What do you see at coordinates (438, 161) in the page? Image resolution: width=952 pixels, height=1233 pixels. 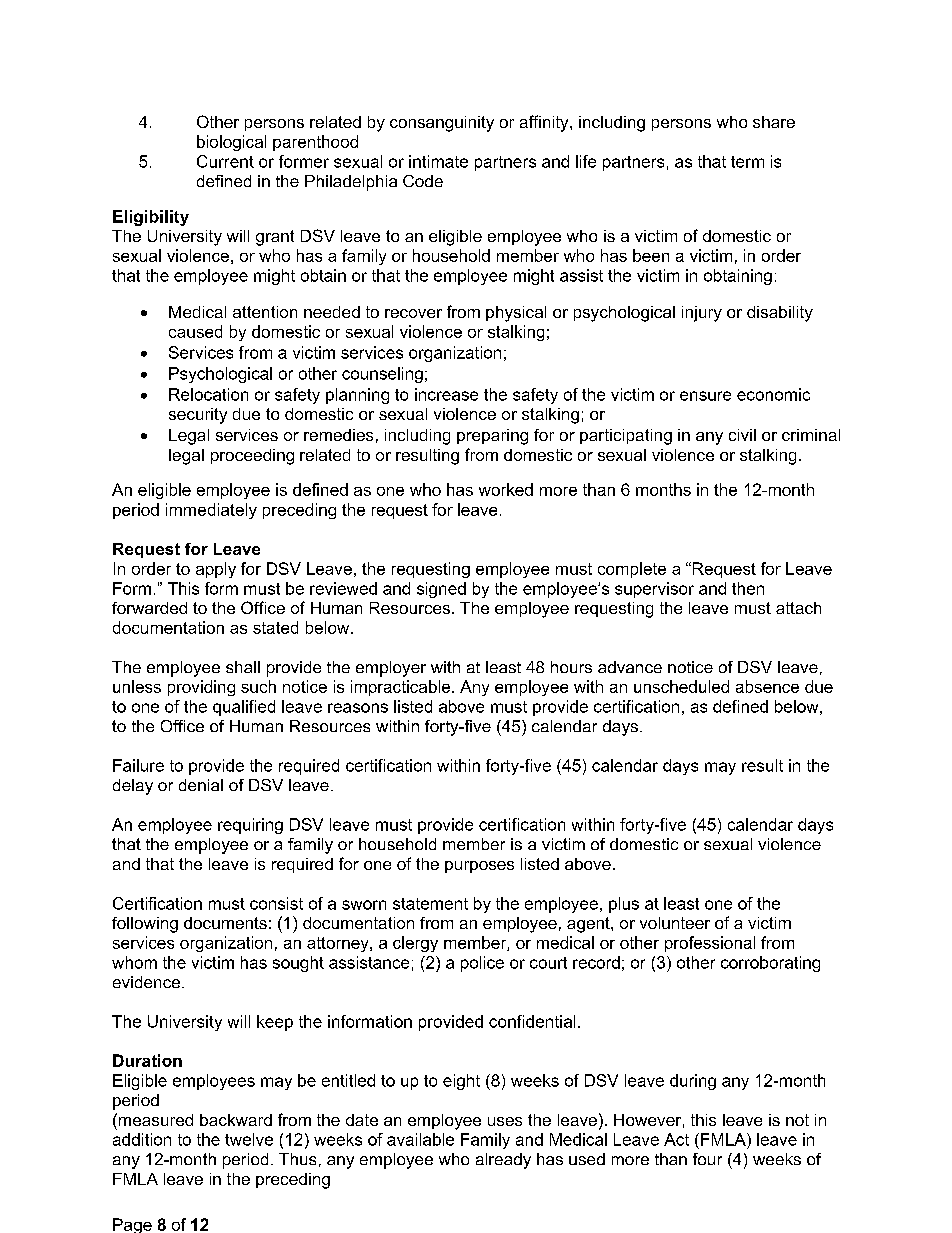 I see `intimate` at bounding box center [438, 161].
